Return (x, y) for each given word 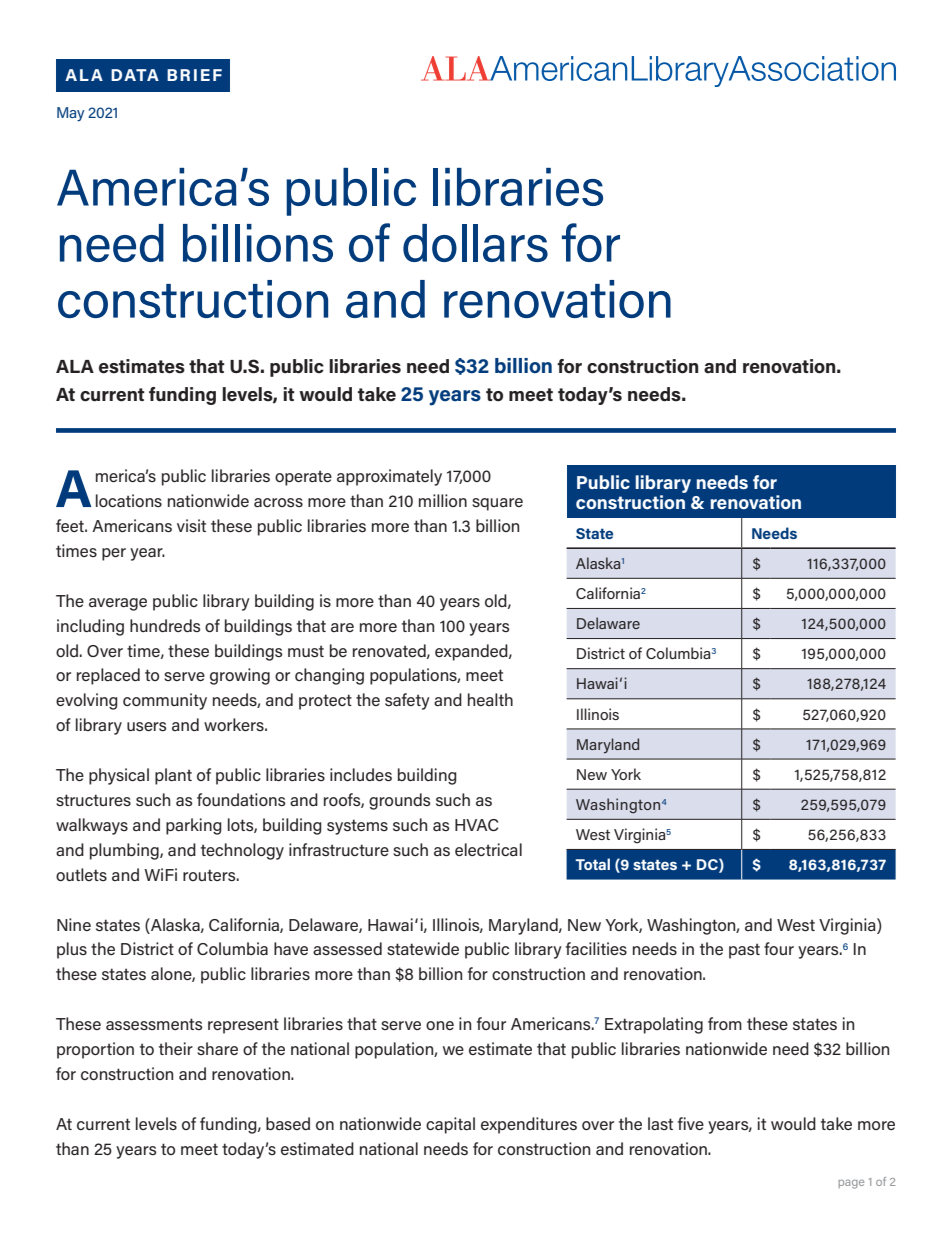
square (497, 504)
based (288, 1123)
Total (592, 864)
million (443, 500)
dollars (475, 243)
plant (173, 776)
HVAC (476, 825)
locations (129, 500)
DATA (135, 75)
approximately (389, 477)
